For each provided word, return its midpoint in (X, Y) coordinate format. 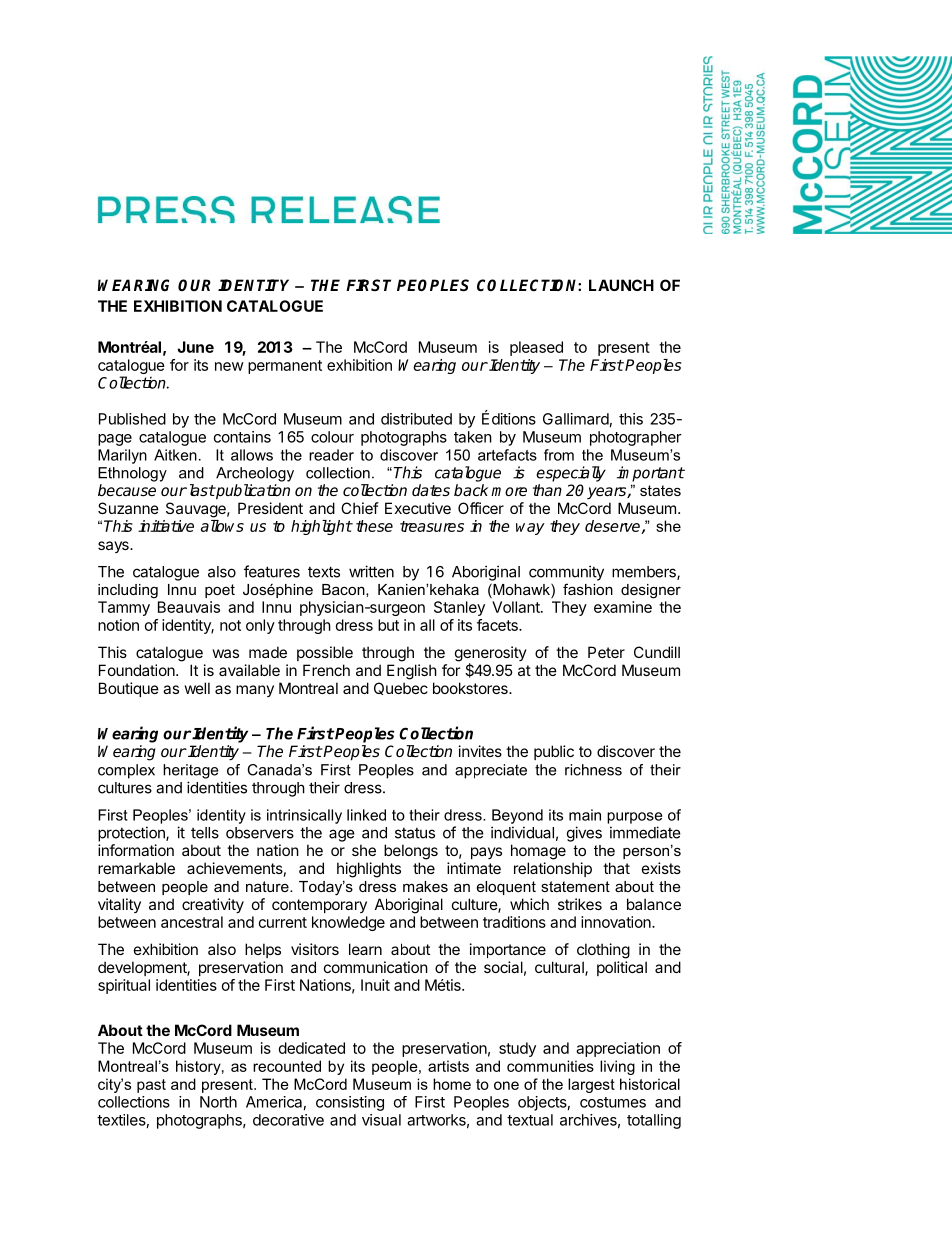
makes (425, 886)
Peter (606, 652)
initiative (166, 526)
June (195, 347)
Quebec (401, 688)
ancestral (192, 922)
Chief (360, 508)
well (197, 688)
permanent (285, 367)
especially (571, 474)
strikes (580, 904)
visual (381, 1120)
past (151, 1086)
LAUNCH (621, 285)
